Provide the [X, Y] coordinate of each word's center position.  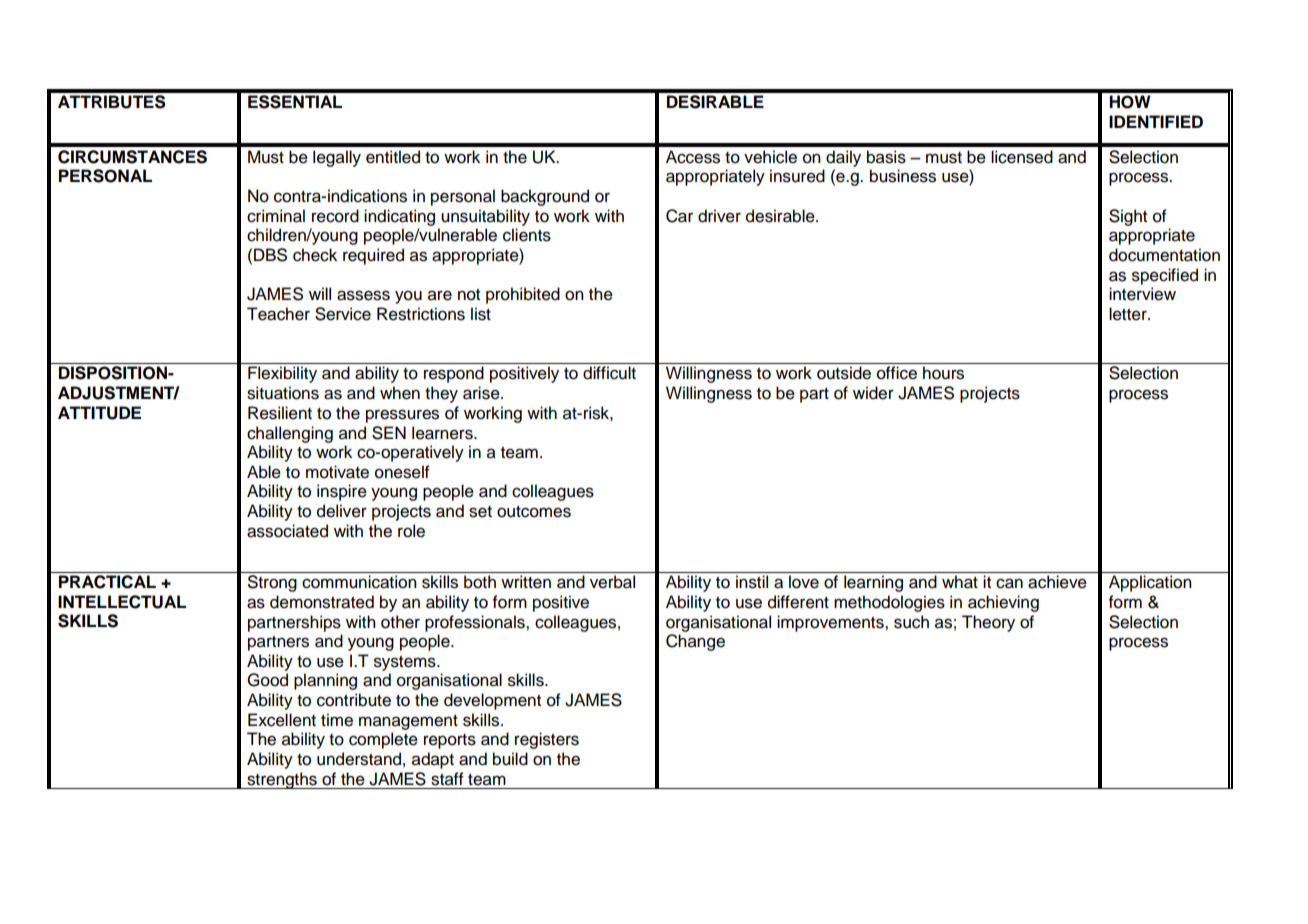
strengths [282, 780]
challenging [290, 434]
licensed [1022, 157]
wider [873, 393]
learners [443, 433]
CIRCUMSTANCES [132, 157]
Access [693, 157]
